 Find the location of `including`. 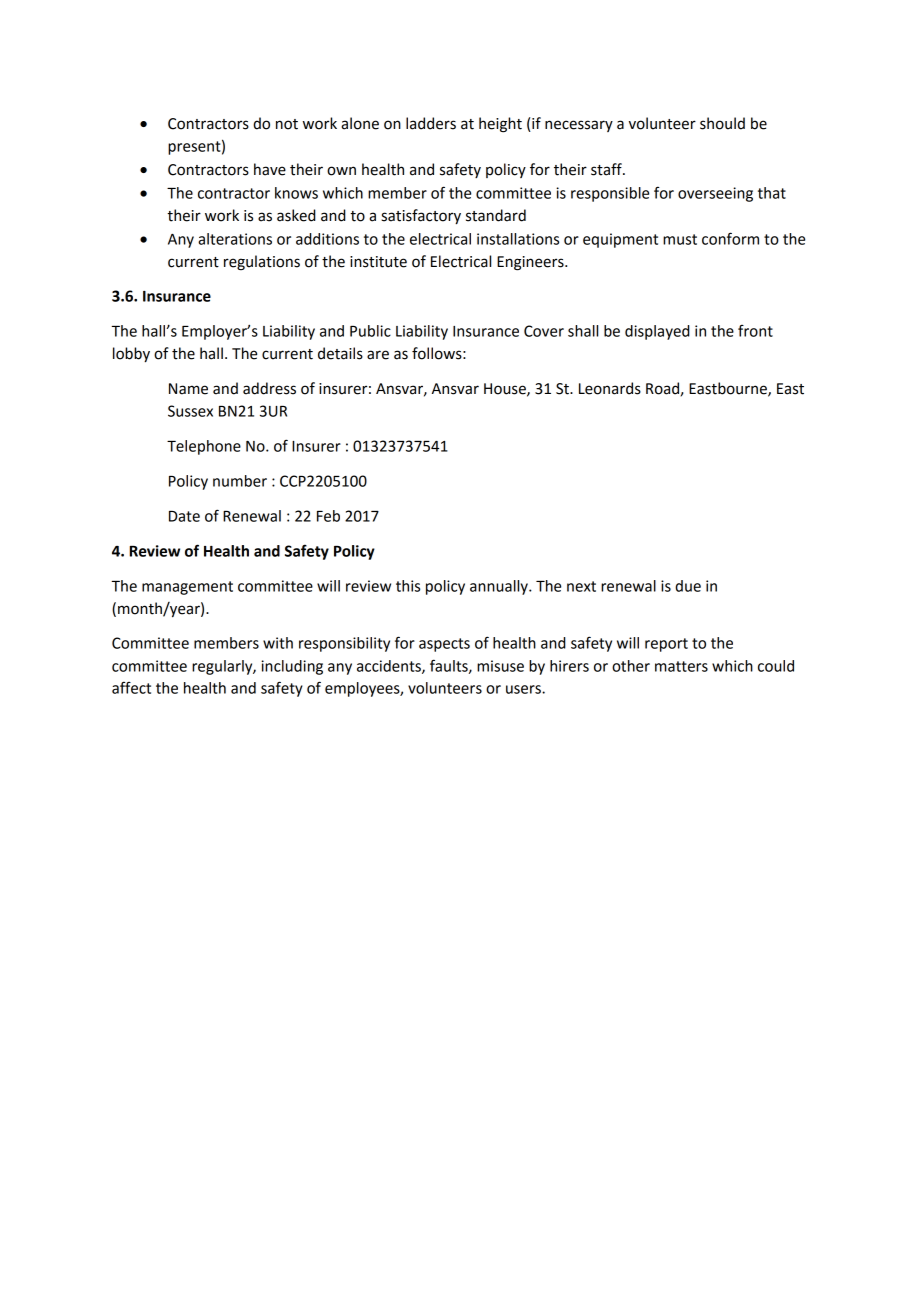

including is located at coordinates (292, 667).
